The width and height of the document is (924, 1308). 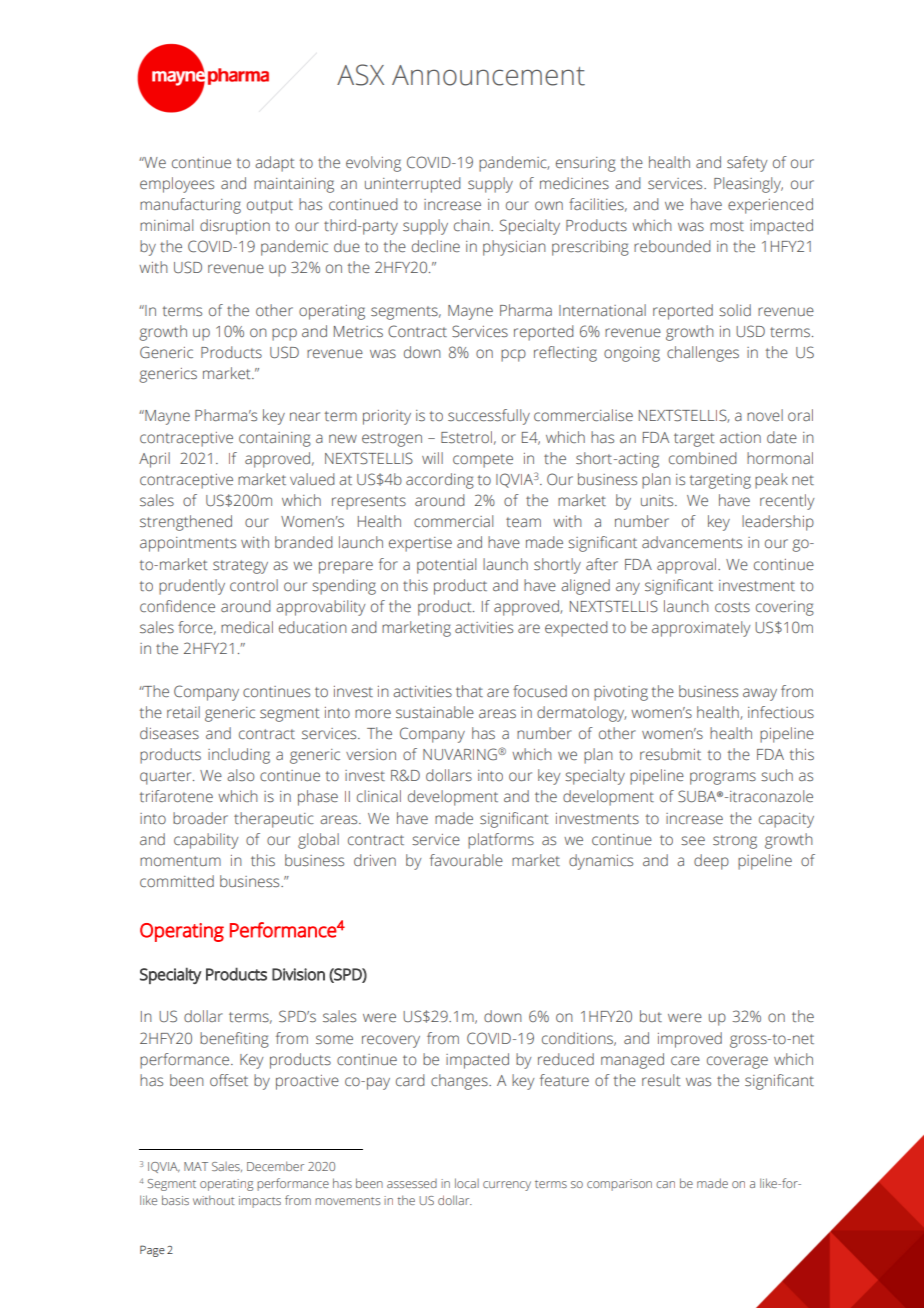 What do you see at coordinates (735, 842) in the document?
I see `strong` at bounding box center [735, 842].
